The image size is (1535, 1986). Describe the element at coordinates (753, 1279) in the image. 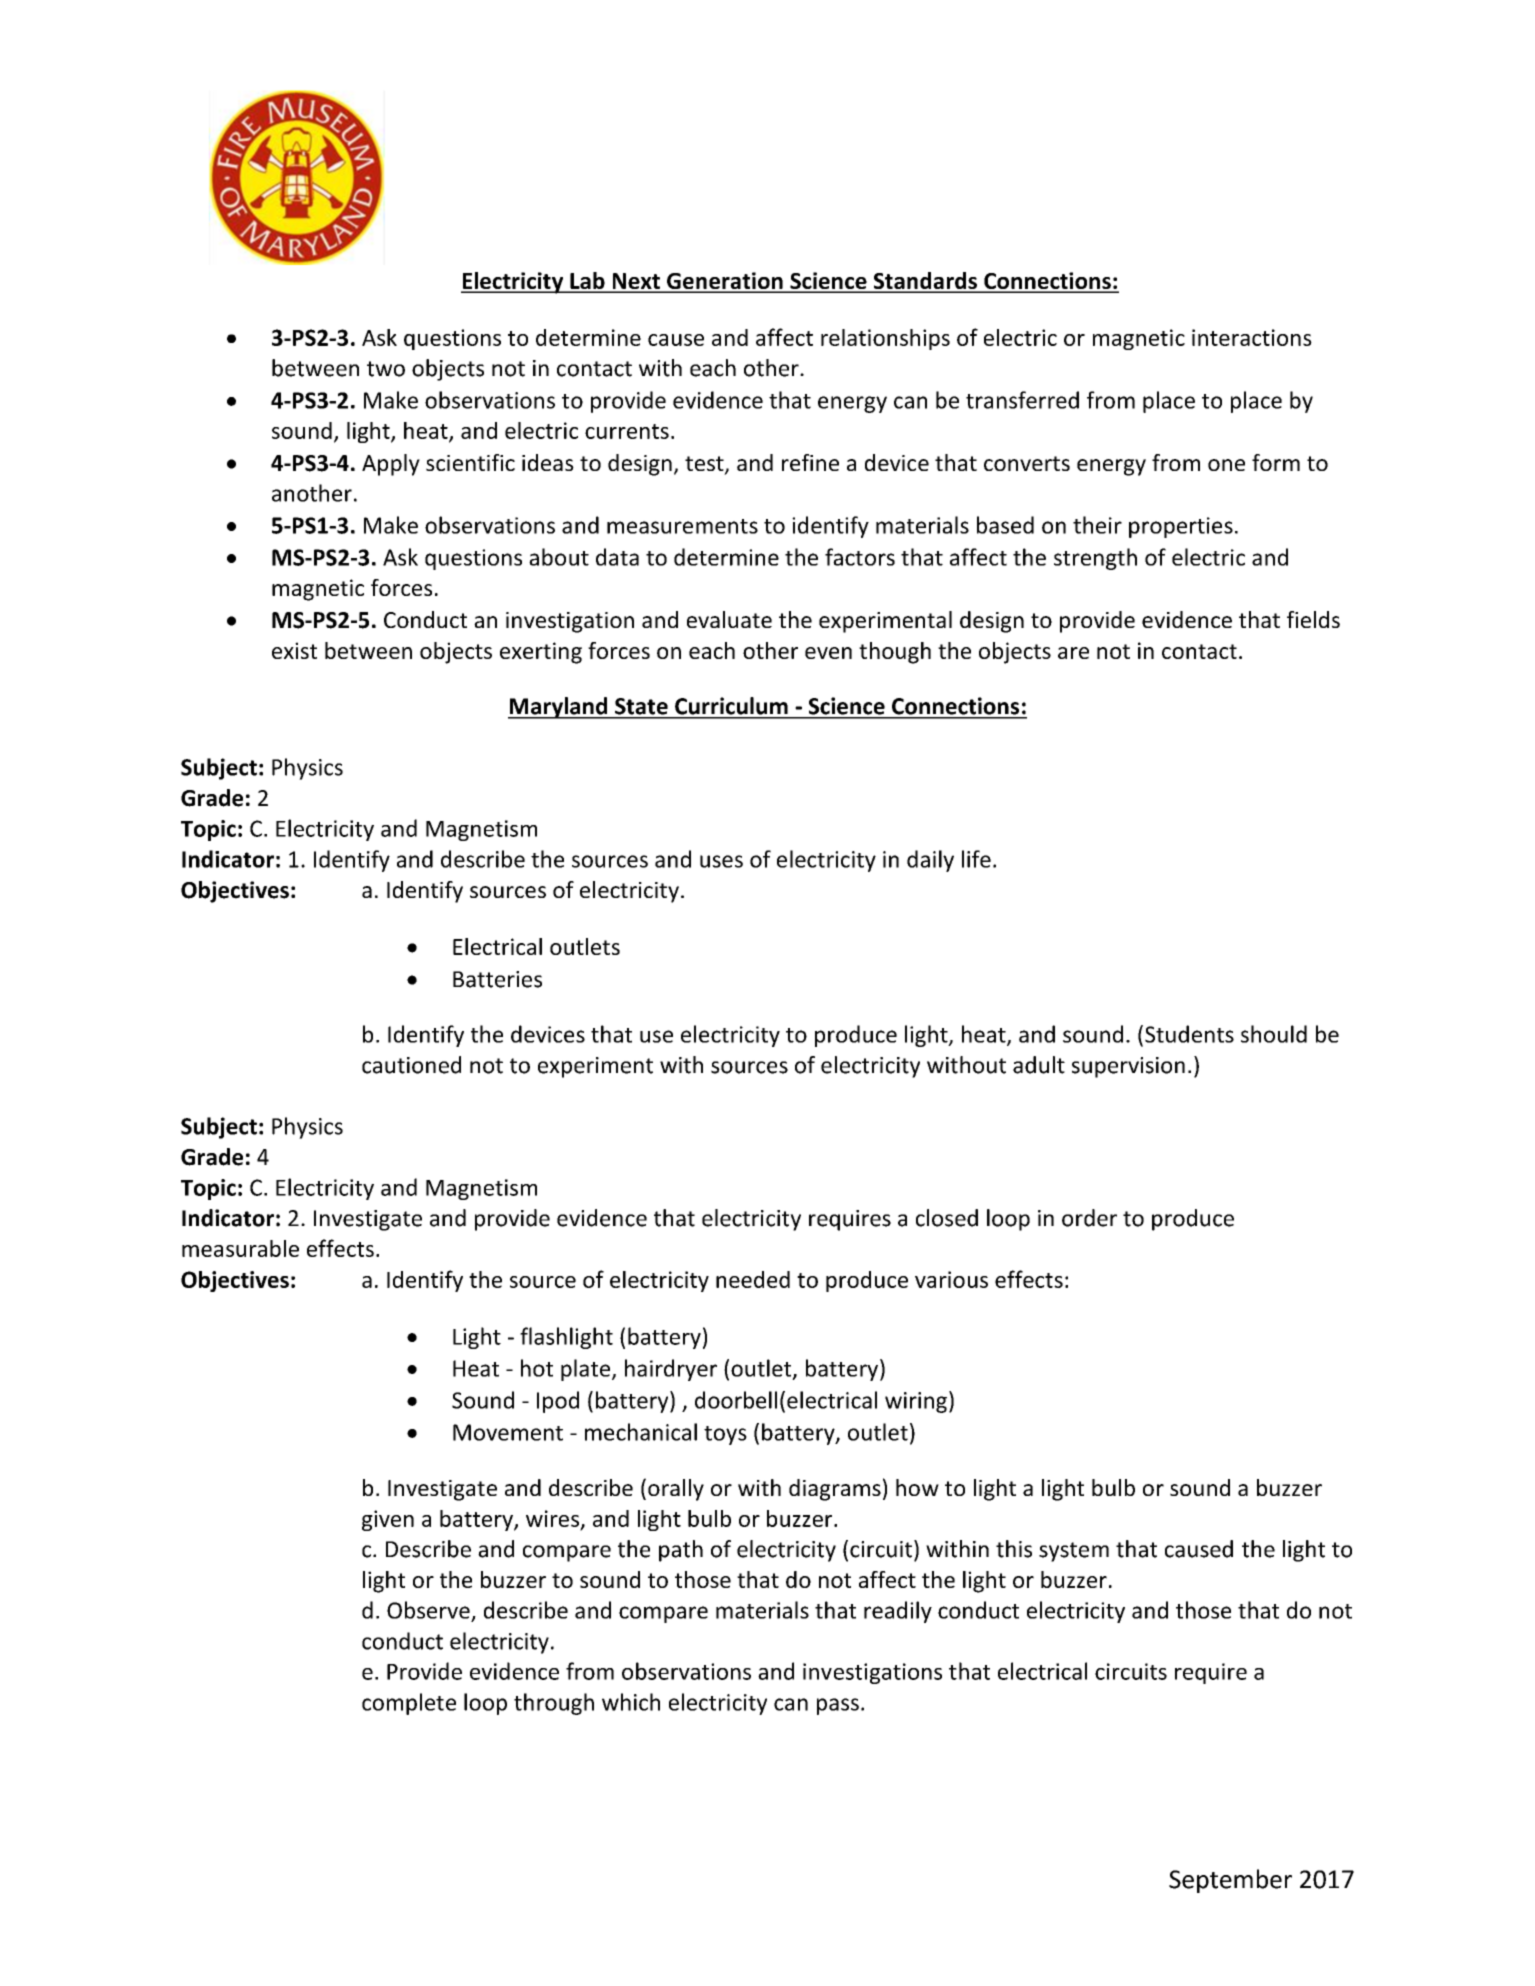

I see `needed` at that location.
